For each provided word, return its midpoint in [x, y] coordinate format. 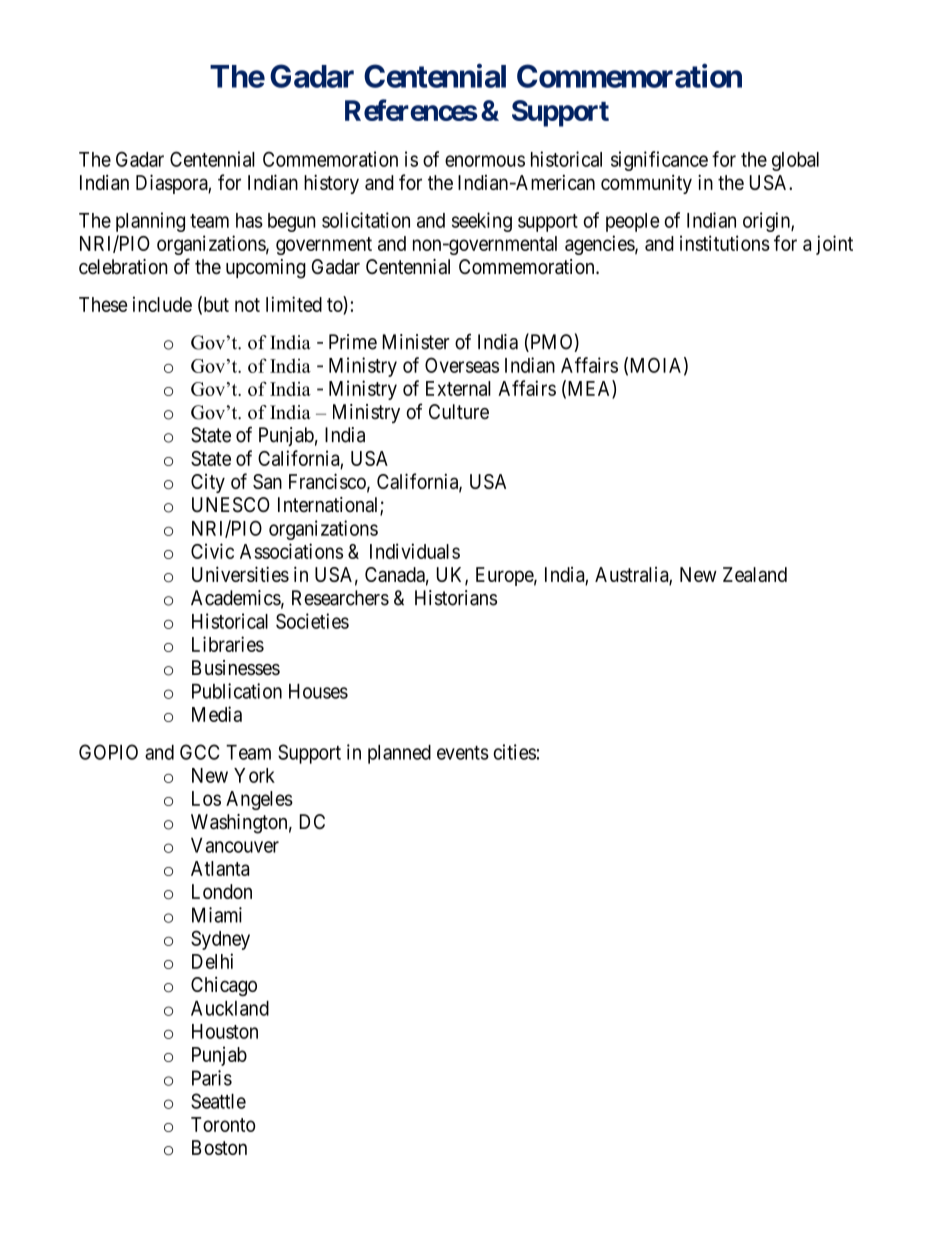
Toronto [223, 1124]
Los [206, 798]
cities [515, 752]
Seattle [218, 1101]
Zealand [755, 574]
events [463, 753]
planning [150, 222]
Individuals [415, 551]
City [208, 483]
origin [767, 222]
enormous [485, 161]
